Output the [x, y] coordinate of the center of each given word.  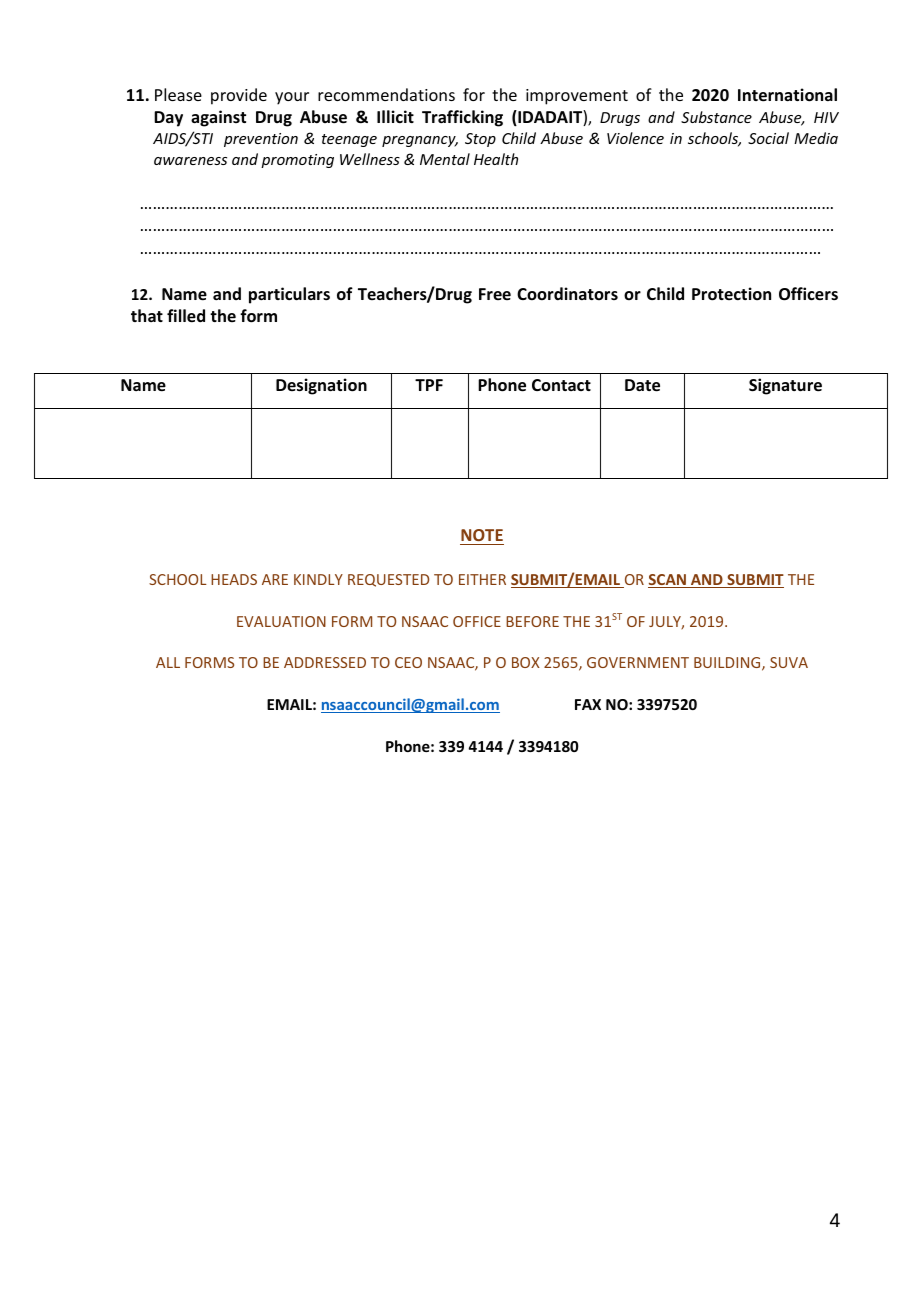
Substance [716, 117]
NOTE [482, 535]
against [218, 118]
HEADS [234, 579]
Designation [321, 386]
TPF [429, 385]
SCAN [668, 581]
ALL [168, 662]
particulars [289, 295]
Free [495, 294]
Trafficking [462, 118]
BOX [526, 662]
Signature [785, 386]
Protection [731, 294]
